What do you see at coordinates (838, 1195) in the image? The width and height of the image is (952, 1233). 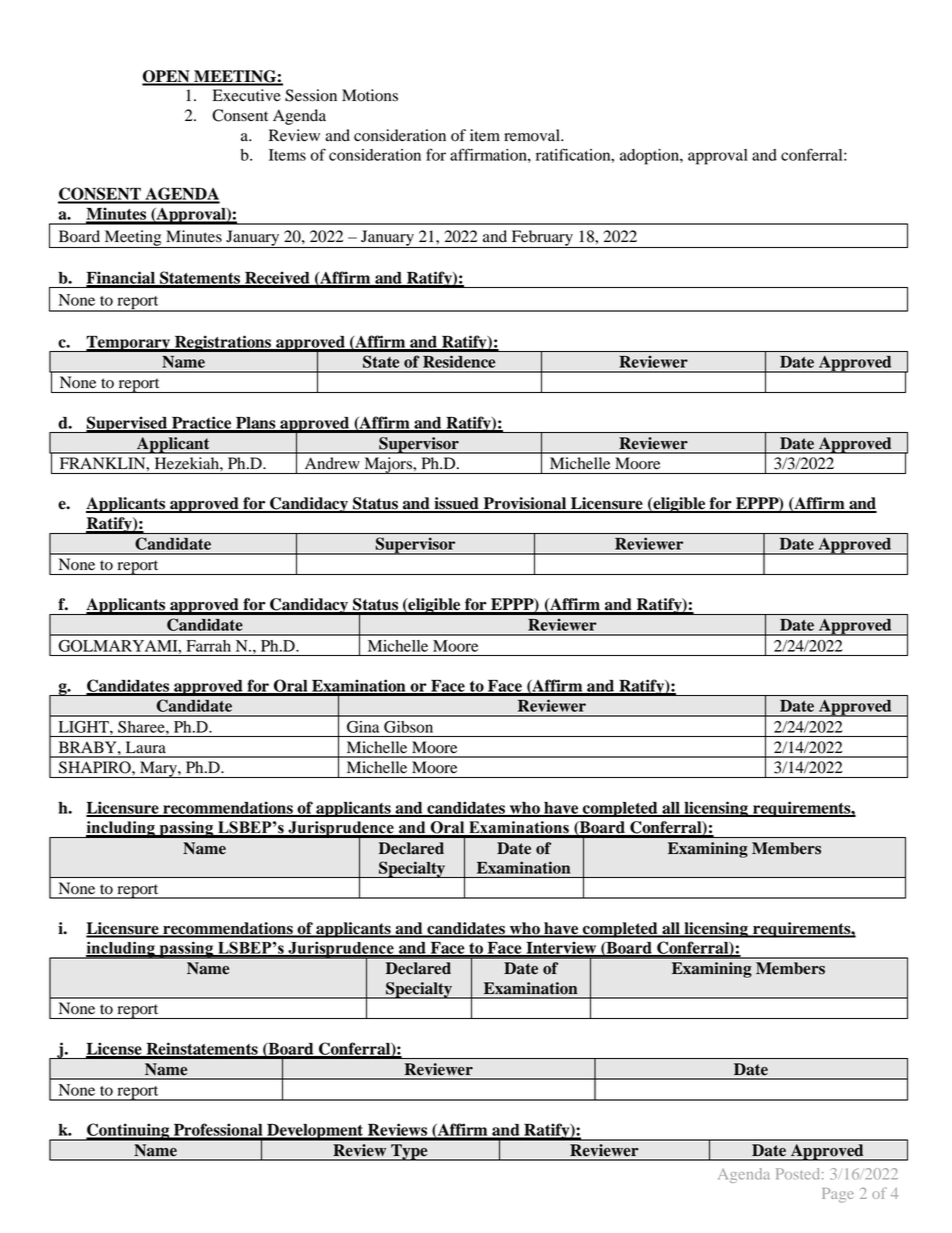 I see `Page` at bounding box center [838, 1195].
